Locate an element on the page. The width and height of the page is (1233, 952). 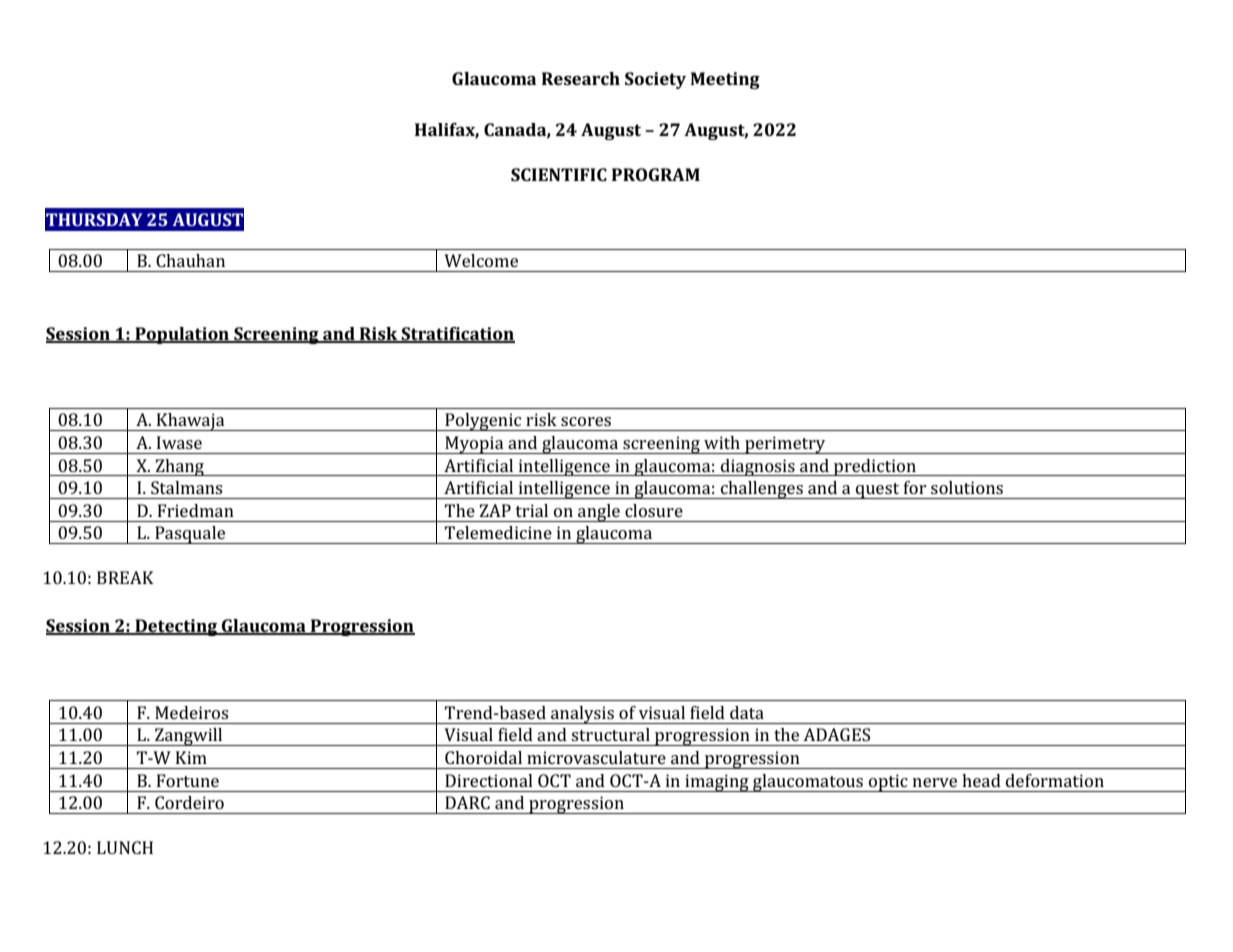
Research is located at coordinates (581, 78).
